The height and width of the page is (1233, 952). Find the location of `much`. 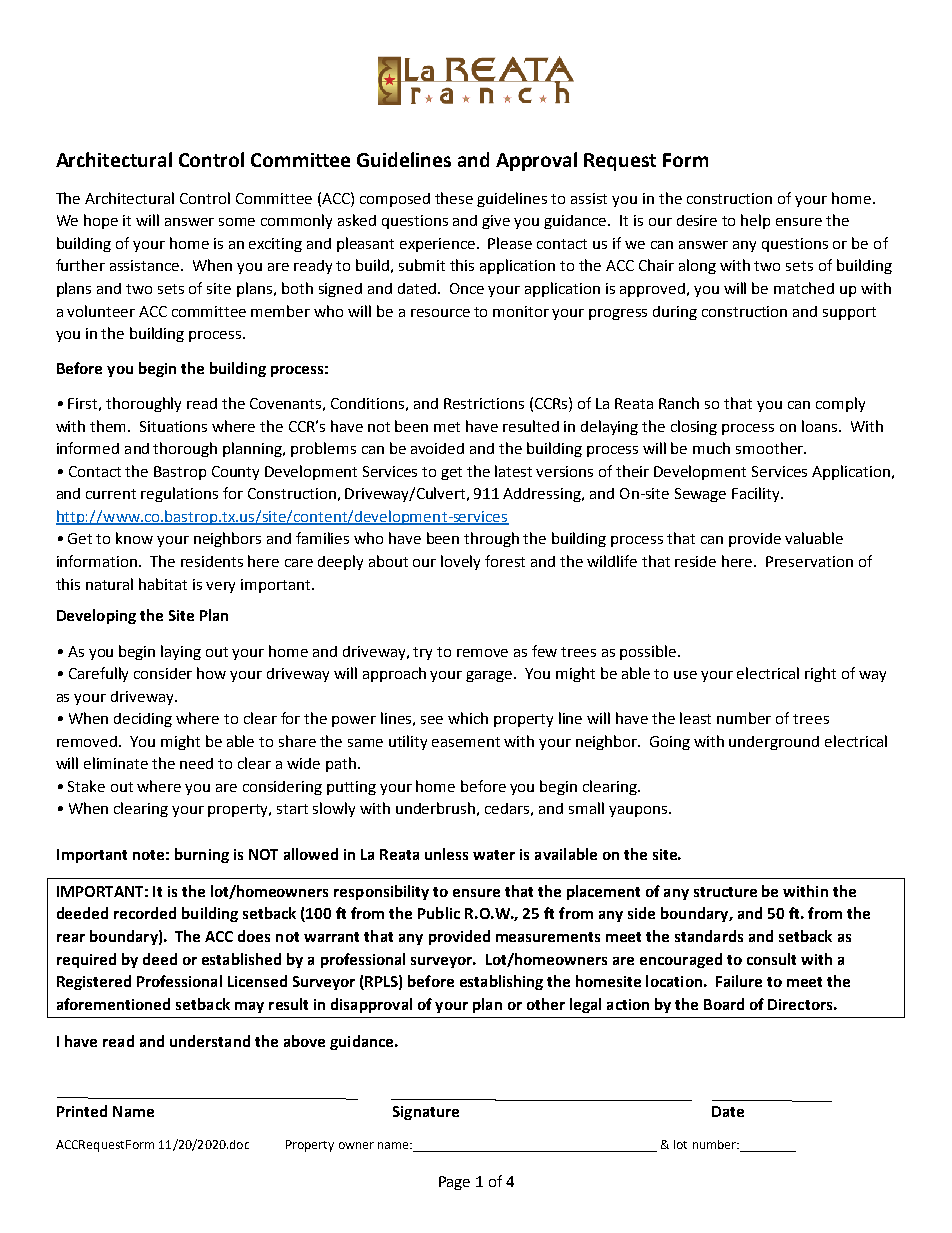

much is located at coordinates (711, 448).
